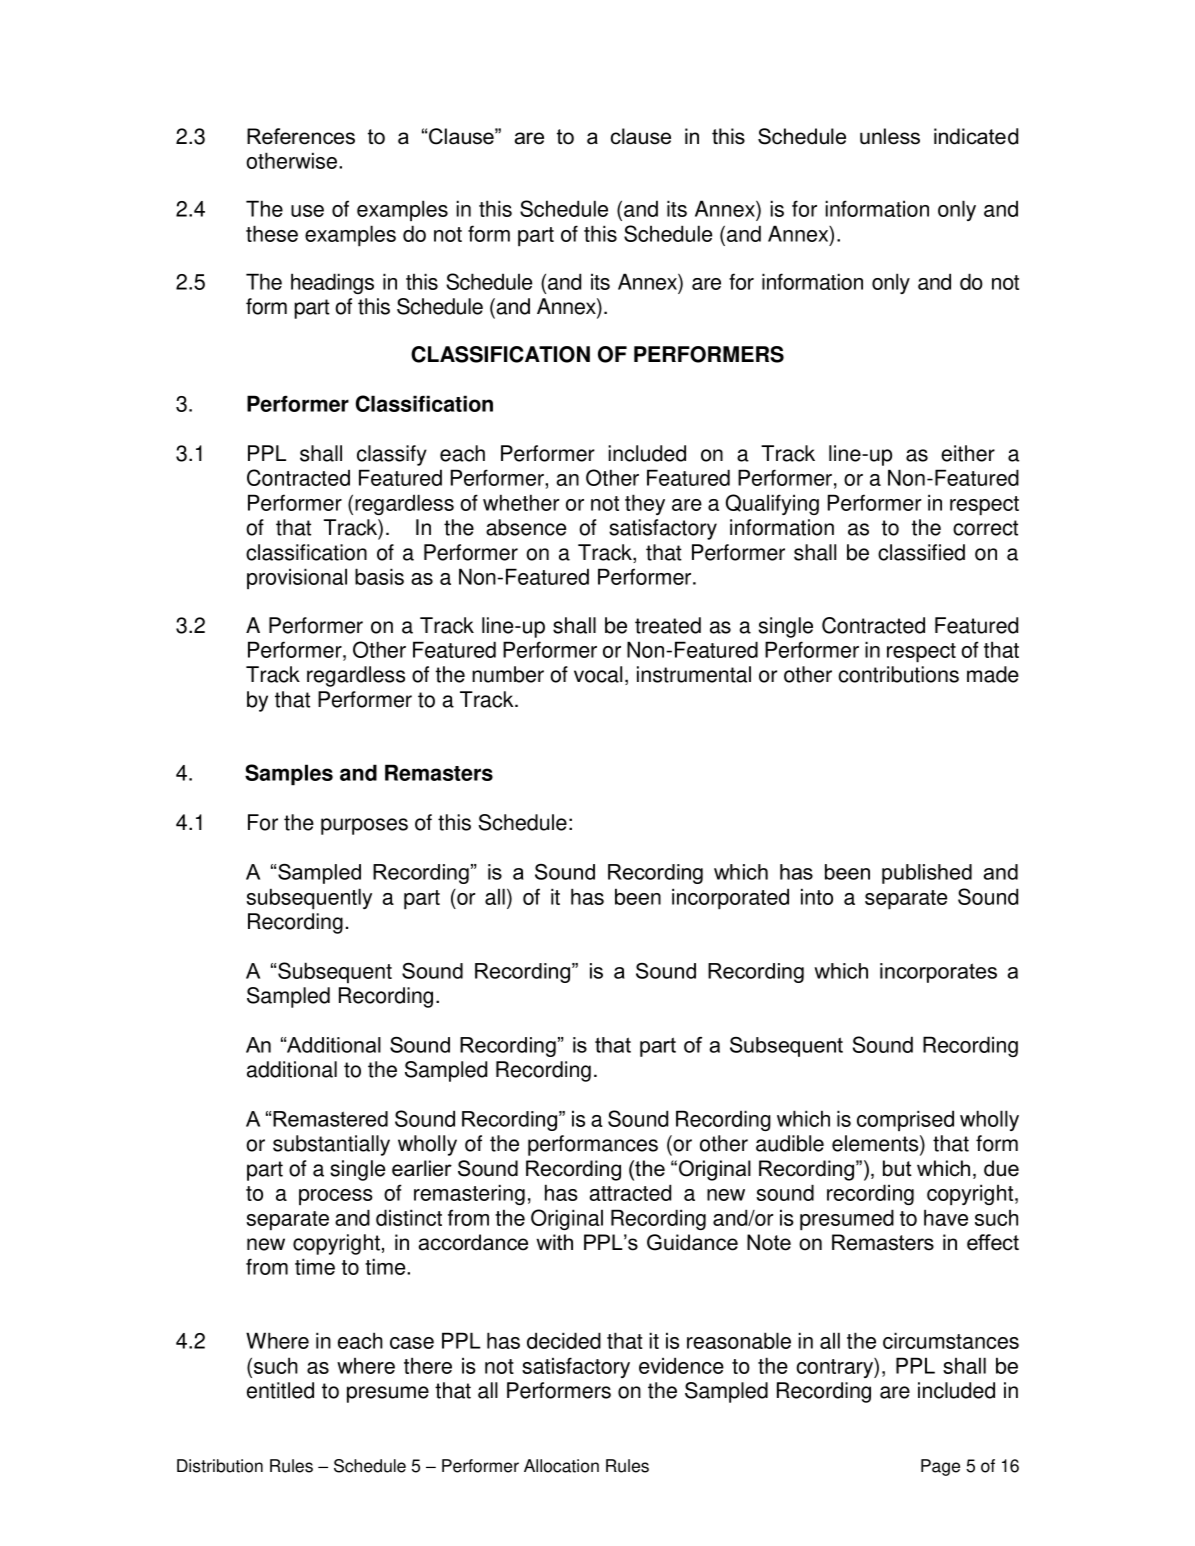  What do you see at coordinates (280, 1390) in the screenshot?
I see `entitled` at bounding box center [280, 1390].
